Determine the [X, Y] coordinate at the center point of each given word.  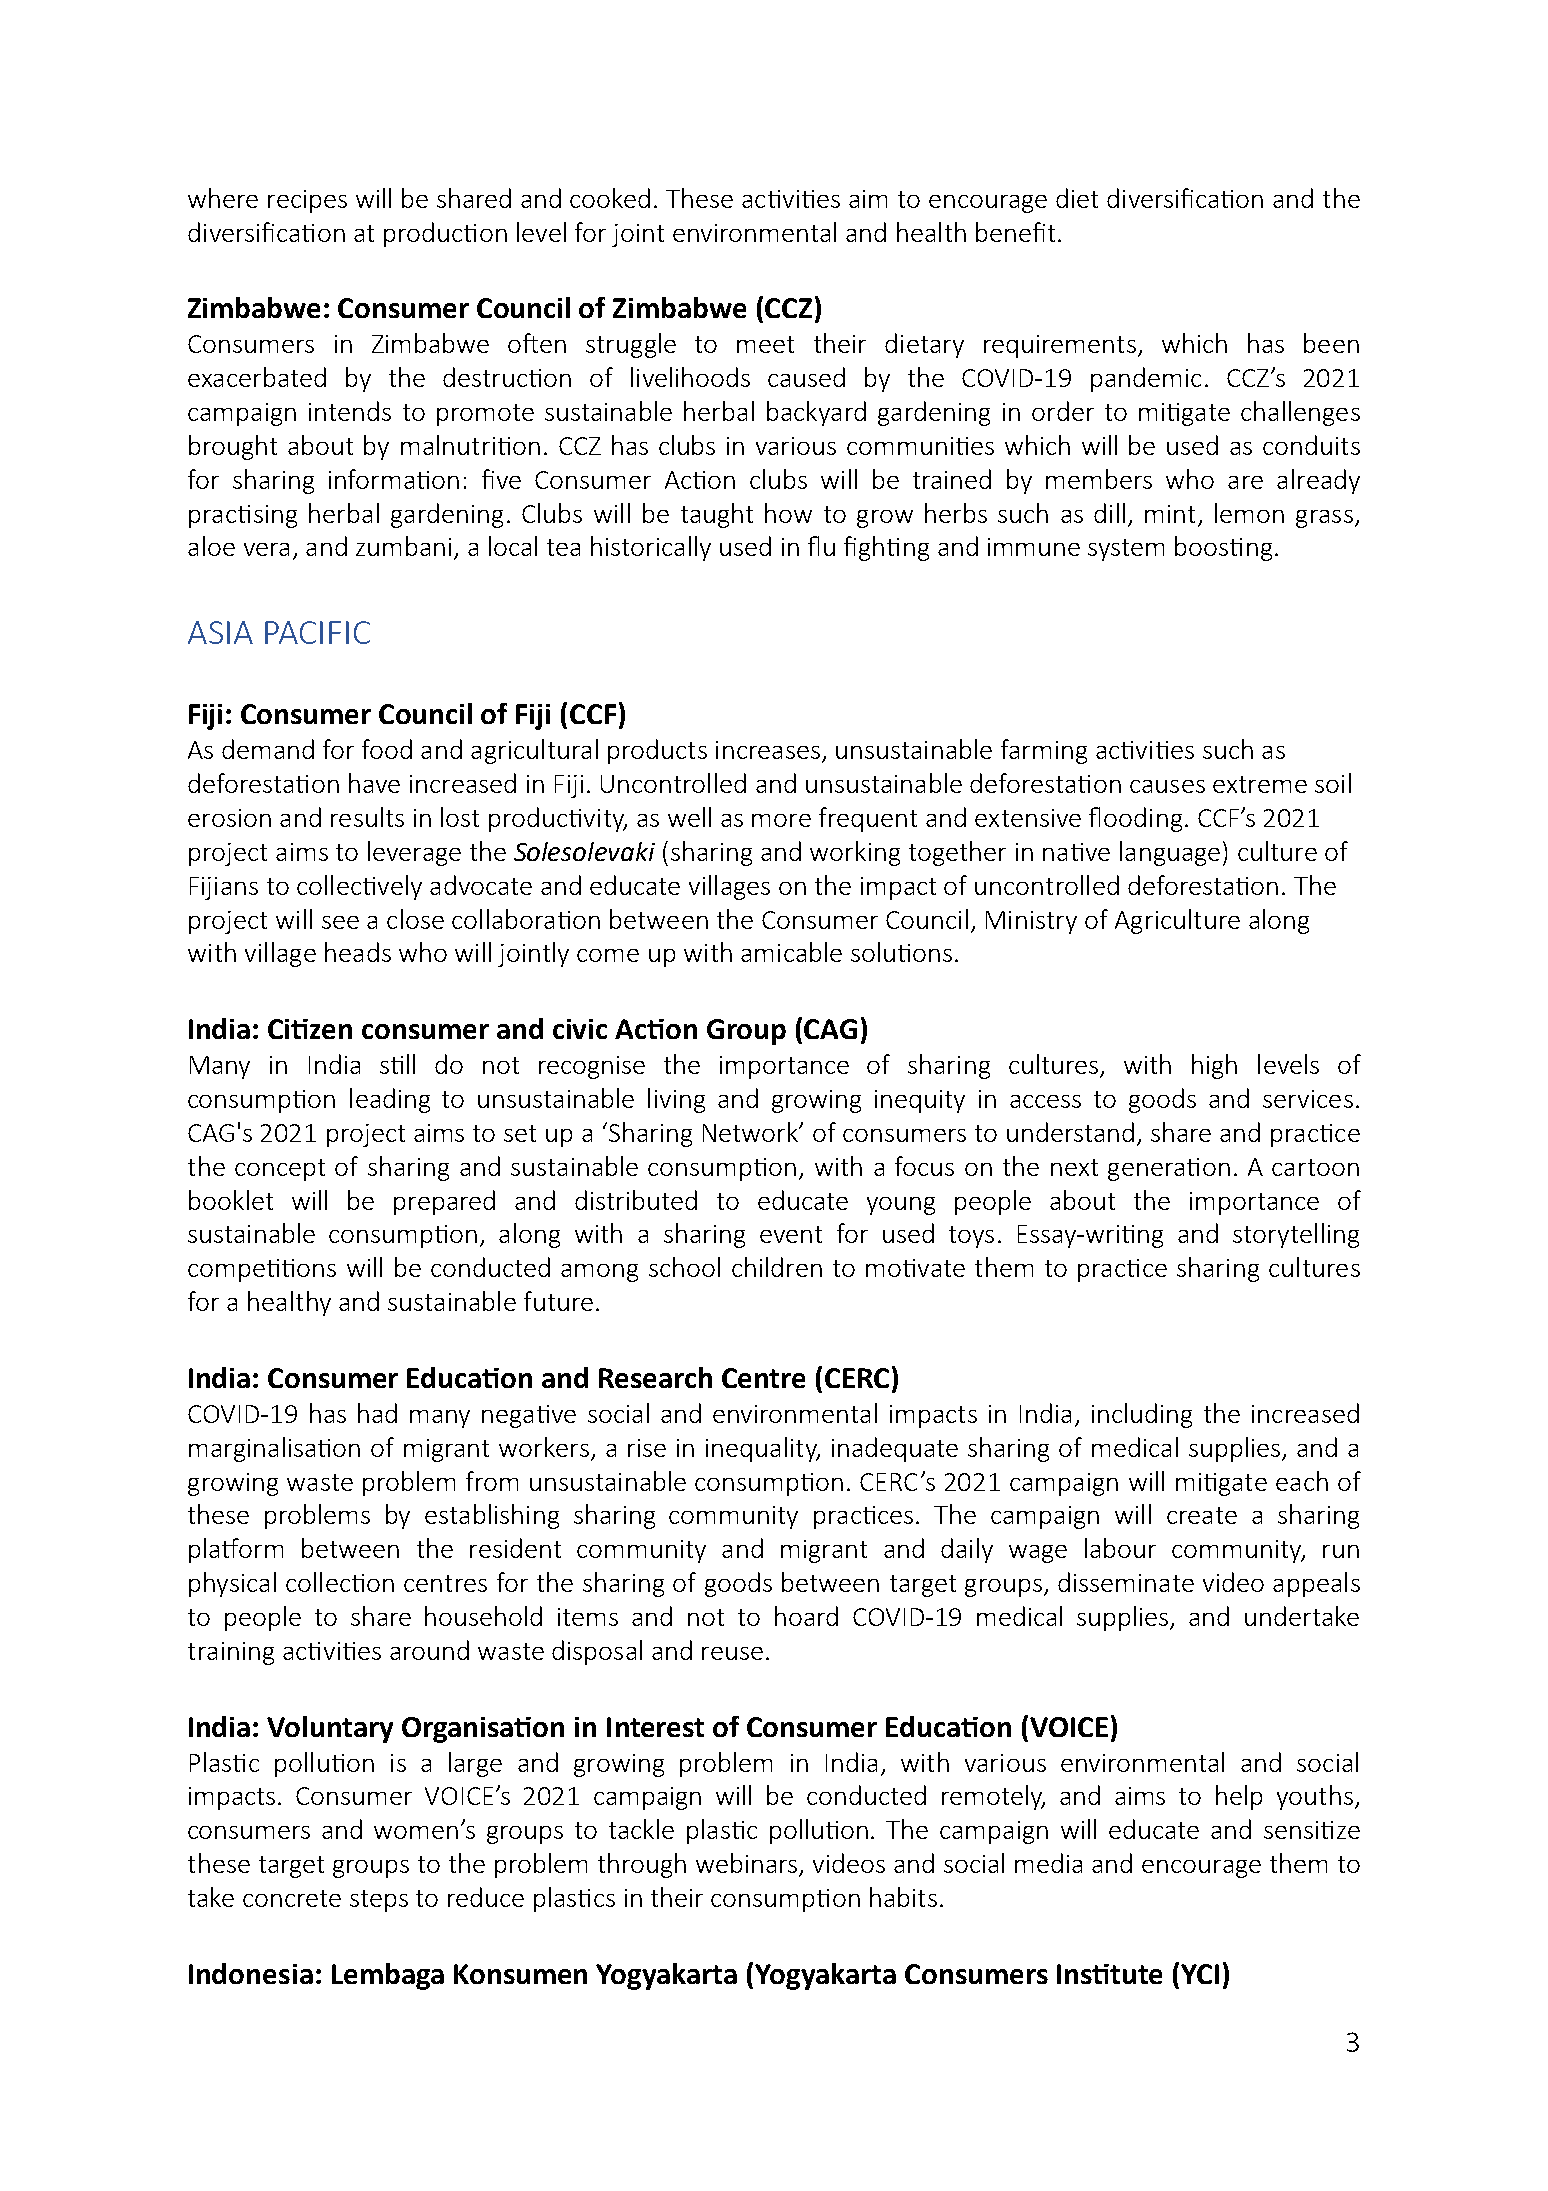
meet [765, 344]
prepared [444, 1202]
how [788, 513]
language [1170, 853]
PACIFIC [317, 632]
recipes [307, 201]
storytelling [1296, 1235]
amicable [791, 952]
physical [232, 1584]
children [777, 1267]
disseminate [1126, 1582]
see [340, 922]
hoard [806, 1616]
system [1126, 550]
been [1331, 343]
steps [379, 1901]
